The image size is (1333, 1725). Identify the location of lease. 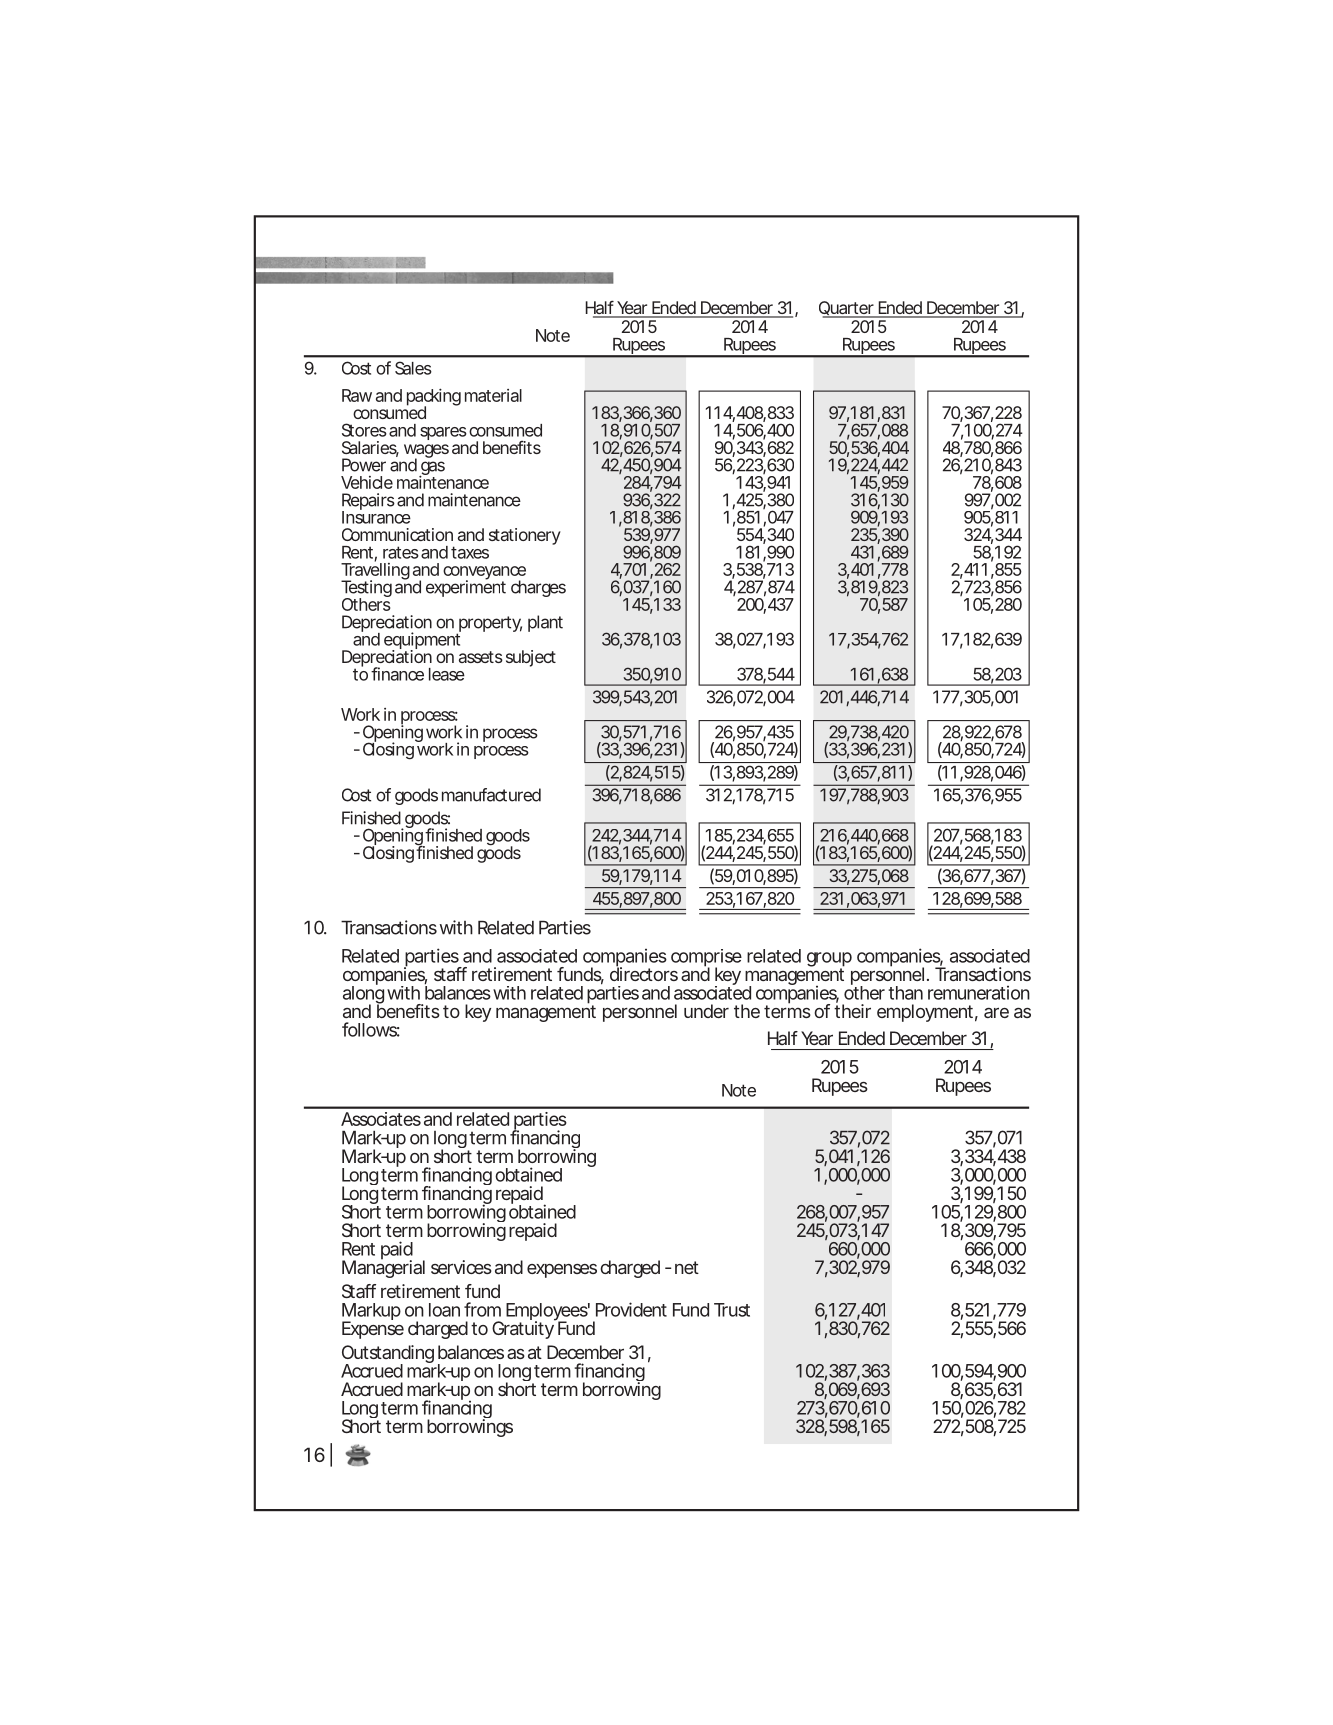
(447, 674).
